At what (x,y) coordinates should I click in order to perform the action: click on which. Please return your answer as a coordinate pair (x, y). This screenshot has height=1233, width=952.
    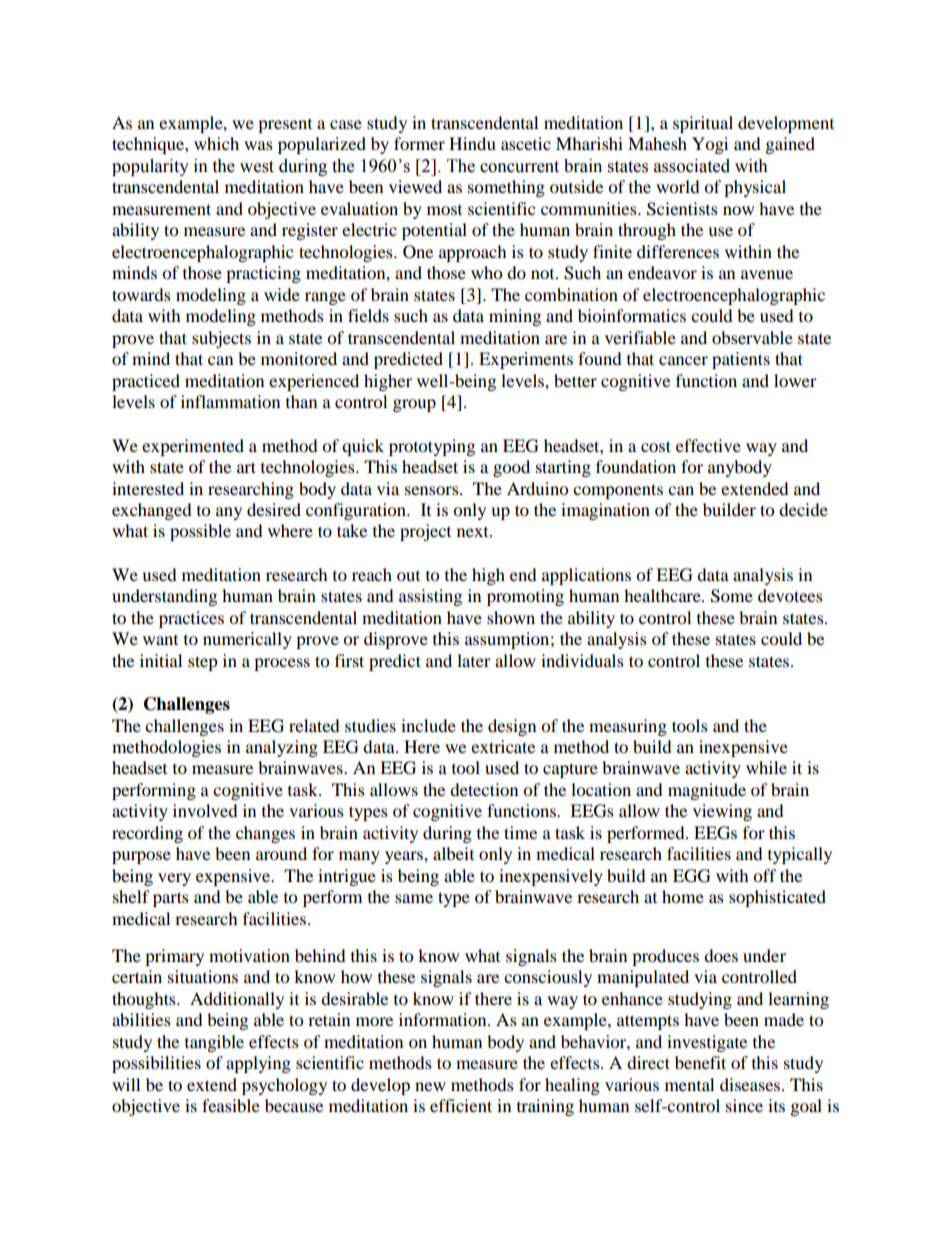
    Looking at the image, I should click on (216, 143).
